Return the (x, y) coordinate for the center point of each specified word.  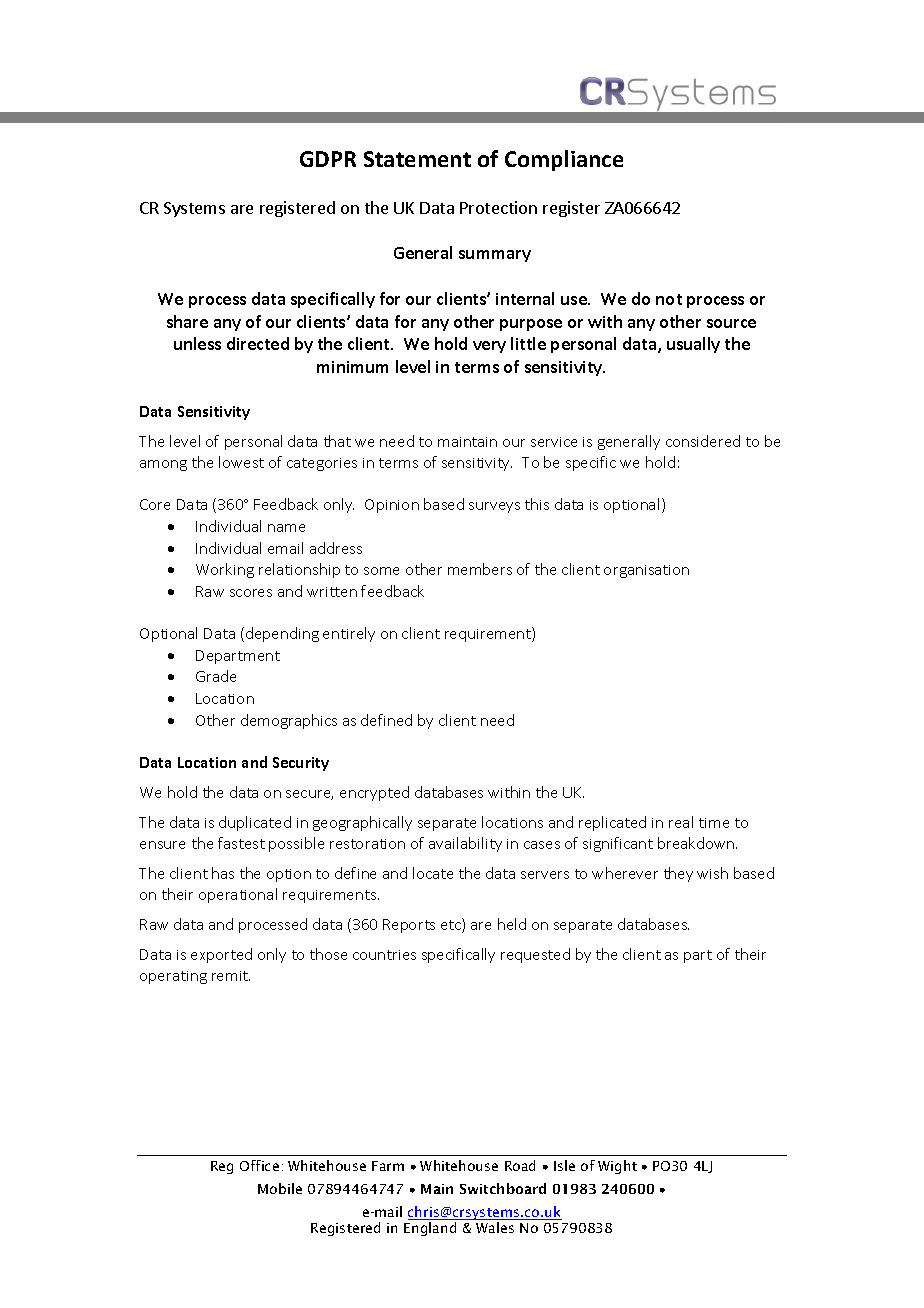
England (430, 1229)
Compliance (564, 160)
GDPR (328, 159)
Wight (617, 1167)
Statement (417, 159)
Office (259, 1165)
